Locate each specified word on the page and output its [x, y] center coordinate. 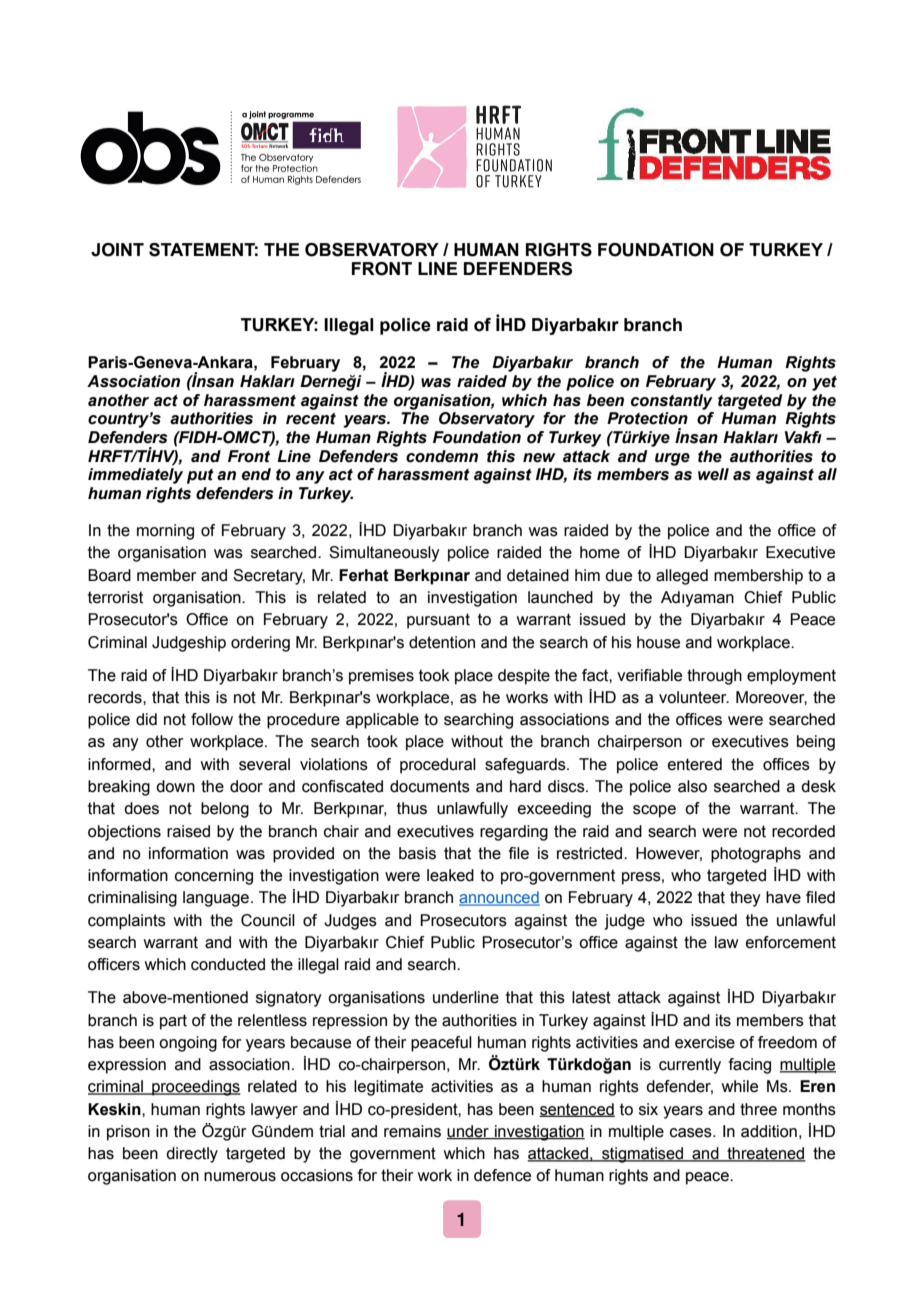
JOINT [117, 250]
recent [311, 419]
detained [538, 575]
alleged [682, 577]
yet [824, 383]
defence [502, 1175]
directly [192, 1155]
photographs [756, 855]
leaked [450, 875]
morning [165, 532]
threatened [765, 1154]
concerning [214, 877]
